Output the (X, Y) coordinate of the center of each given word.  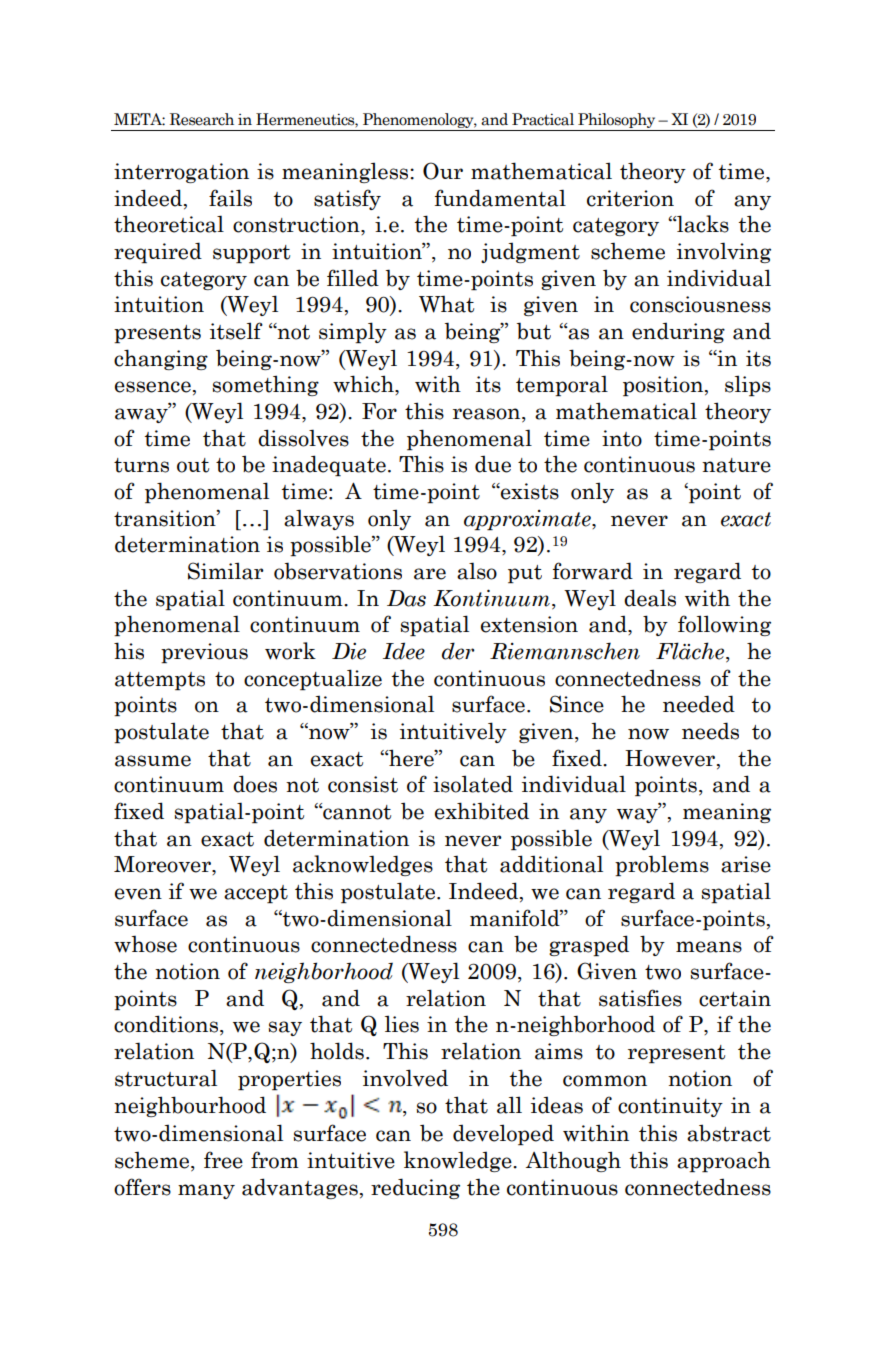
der (458, 651)
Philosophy (616, 120)
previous (204, 653)
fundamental (500, 198)
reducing (415, 1188)
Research (202, 119)
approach (724, 1162)
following (724, 625)
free (223, 1160)
